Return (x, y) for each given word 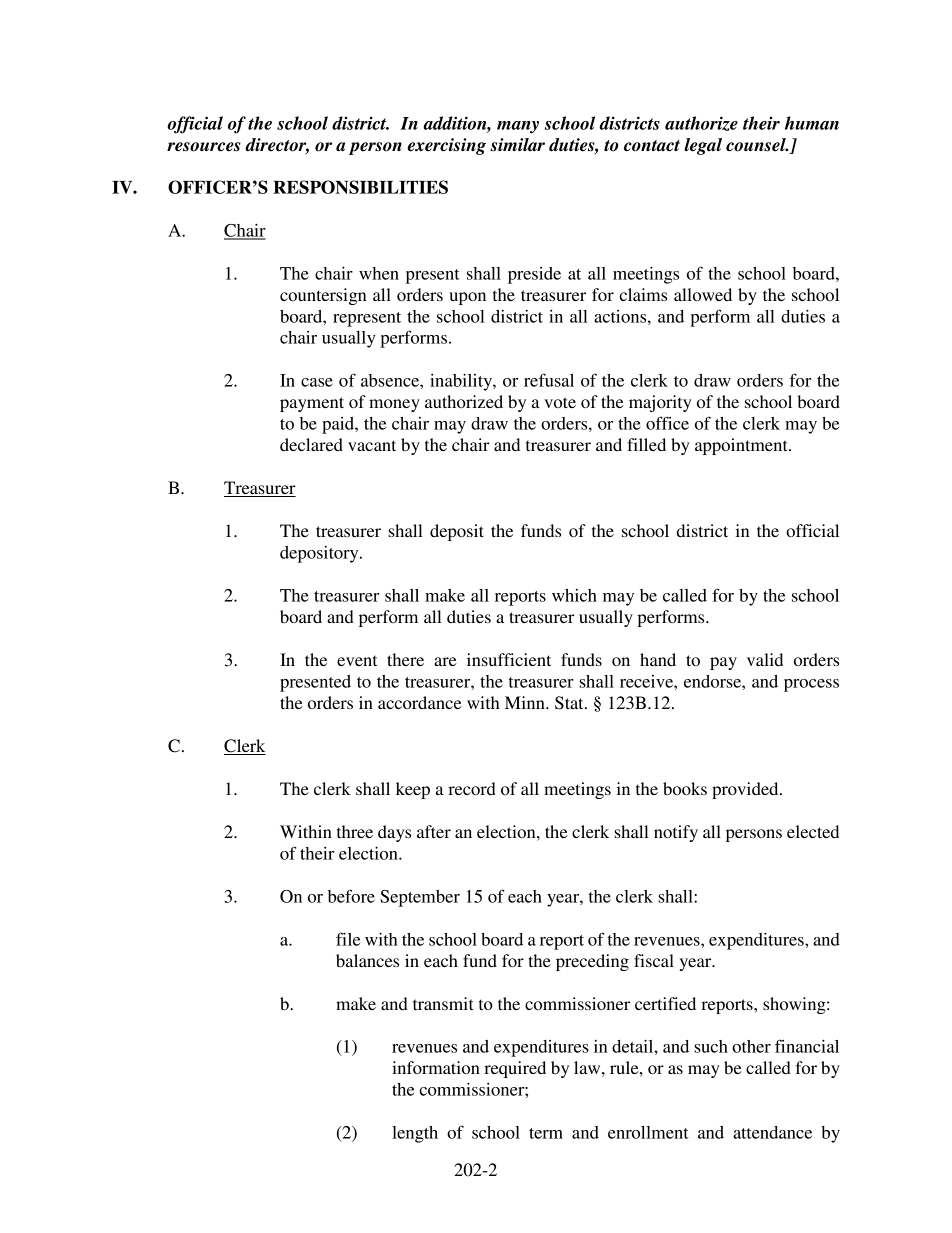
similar (517, 145)
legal (703, 146)
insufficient (509, 659)
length (415, 1134)
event (357, 660)
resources (204, 147)
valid (765, 659)
